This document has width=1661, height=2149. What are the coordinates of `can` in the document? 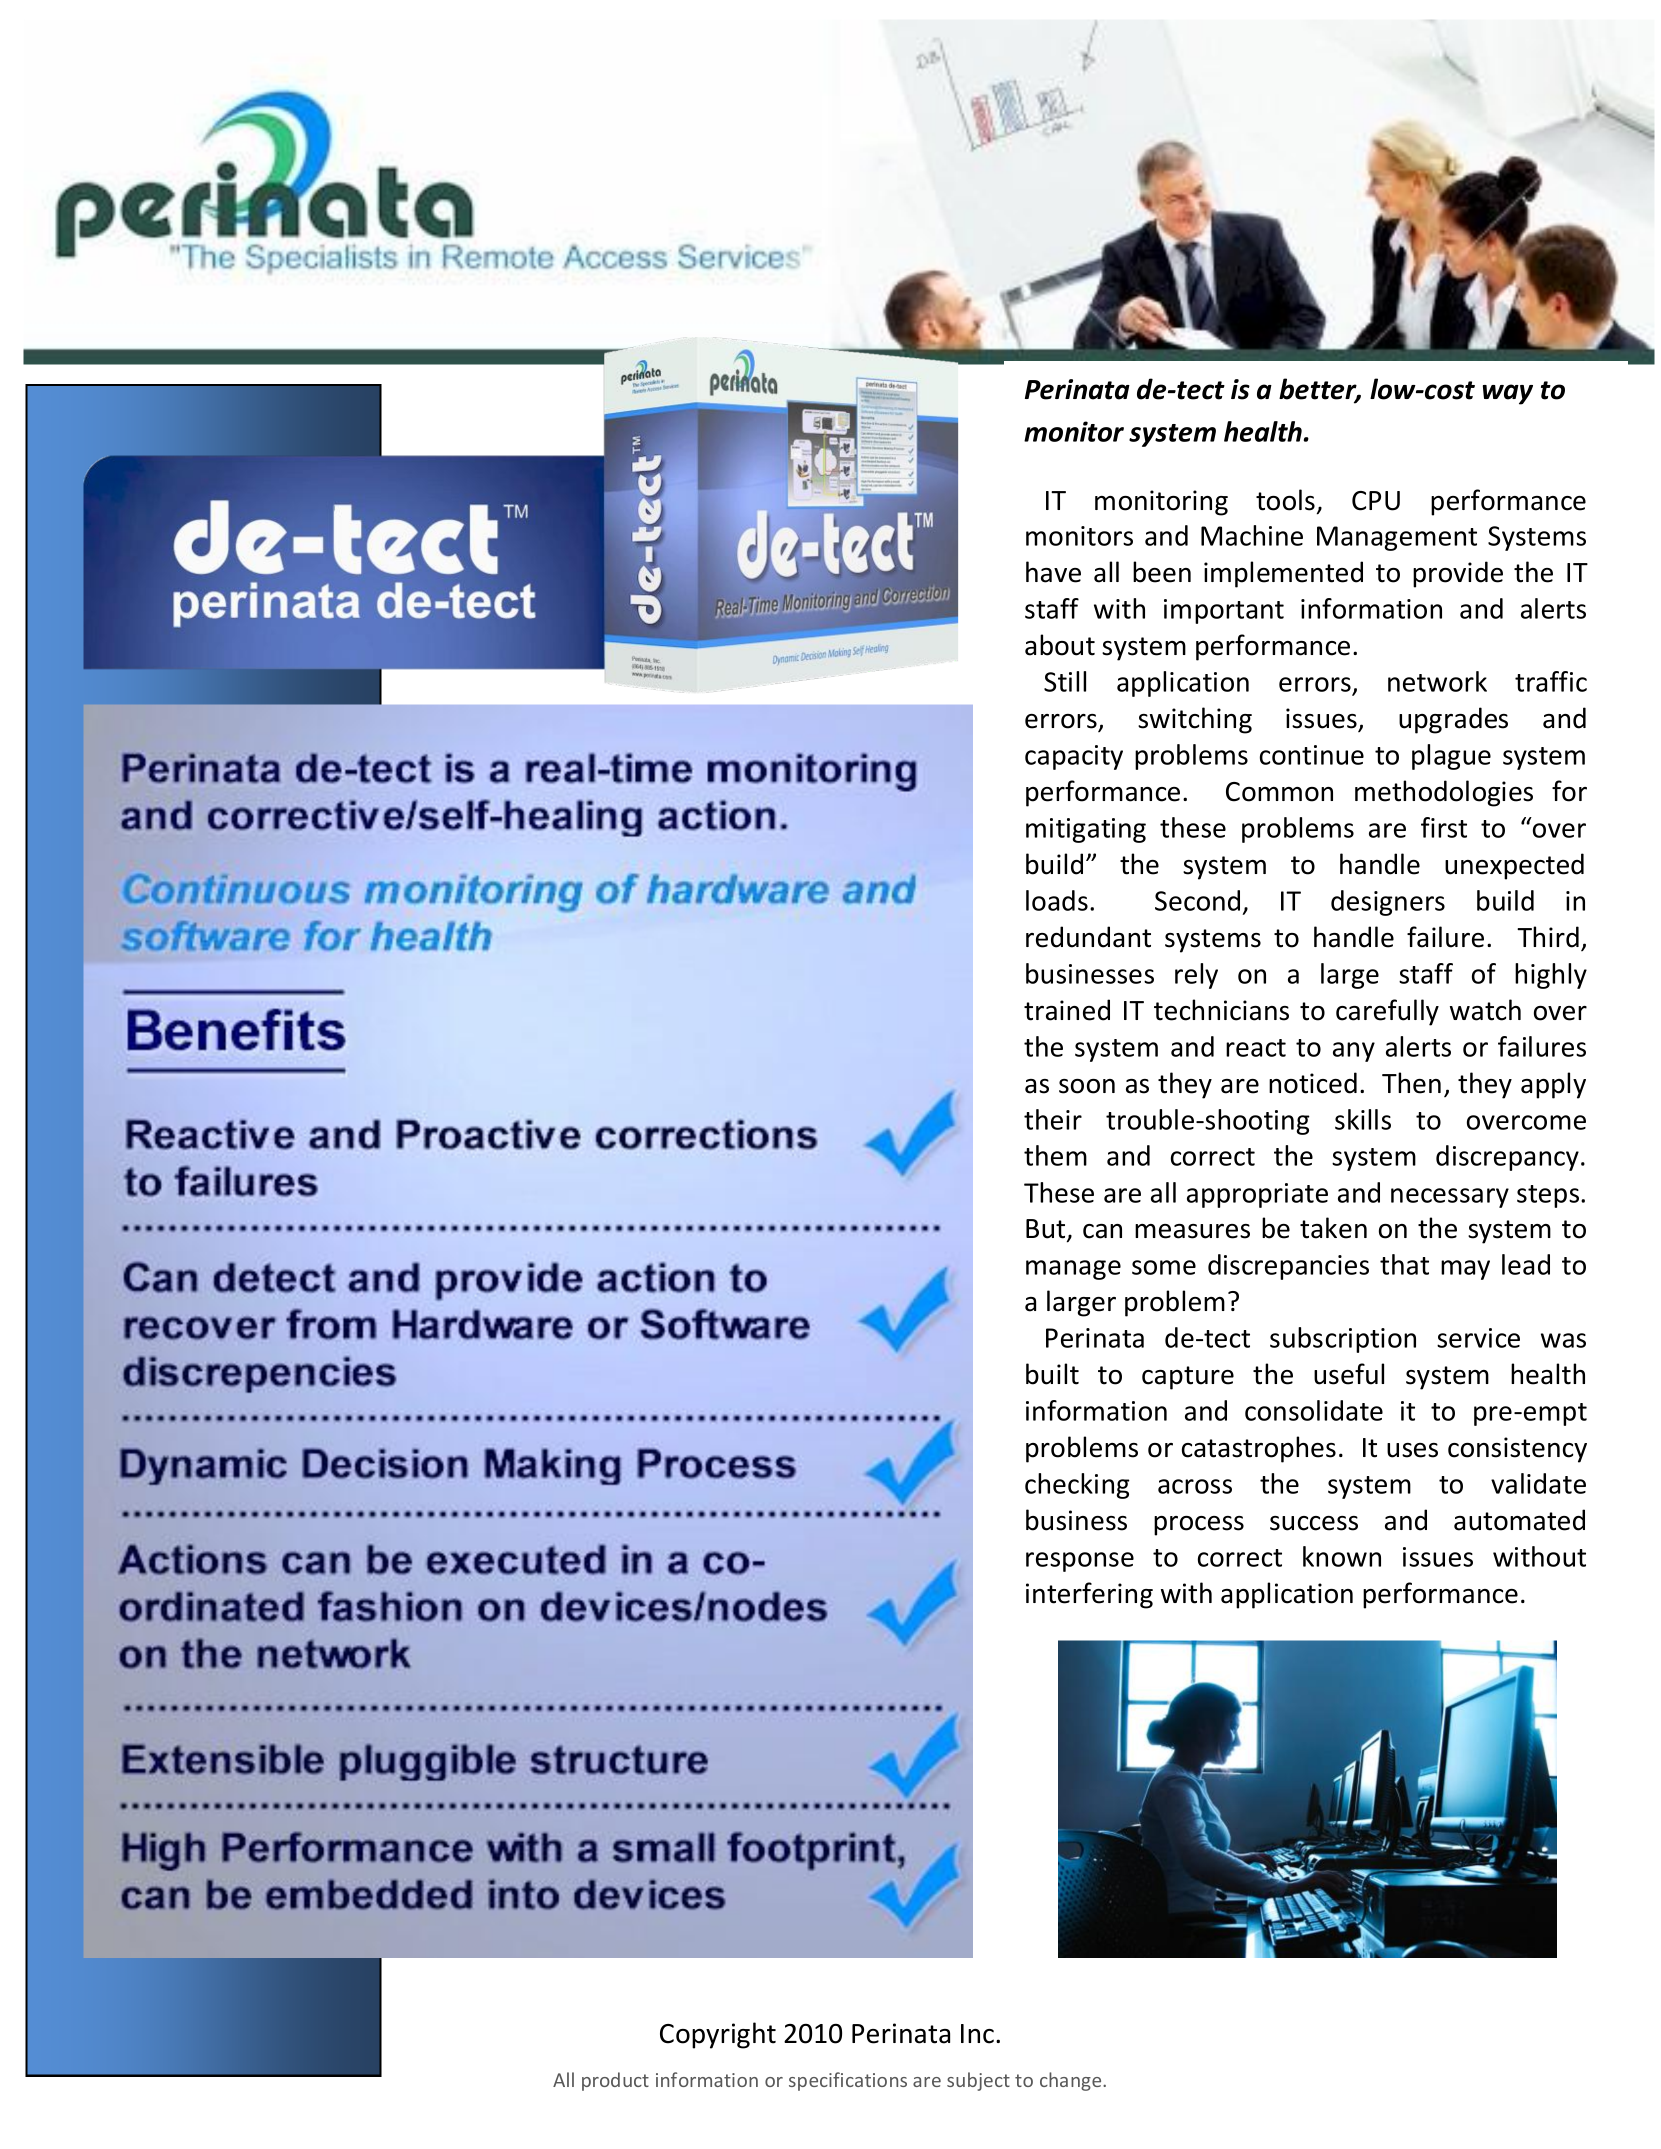 It's located at (1102, 1231).
